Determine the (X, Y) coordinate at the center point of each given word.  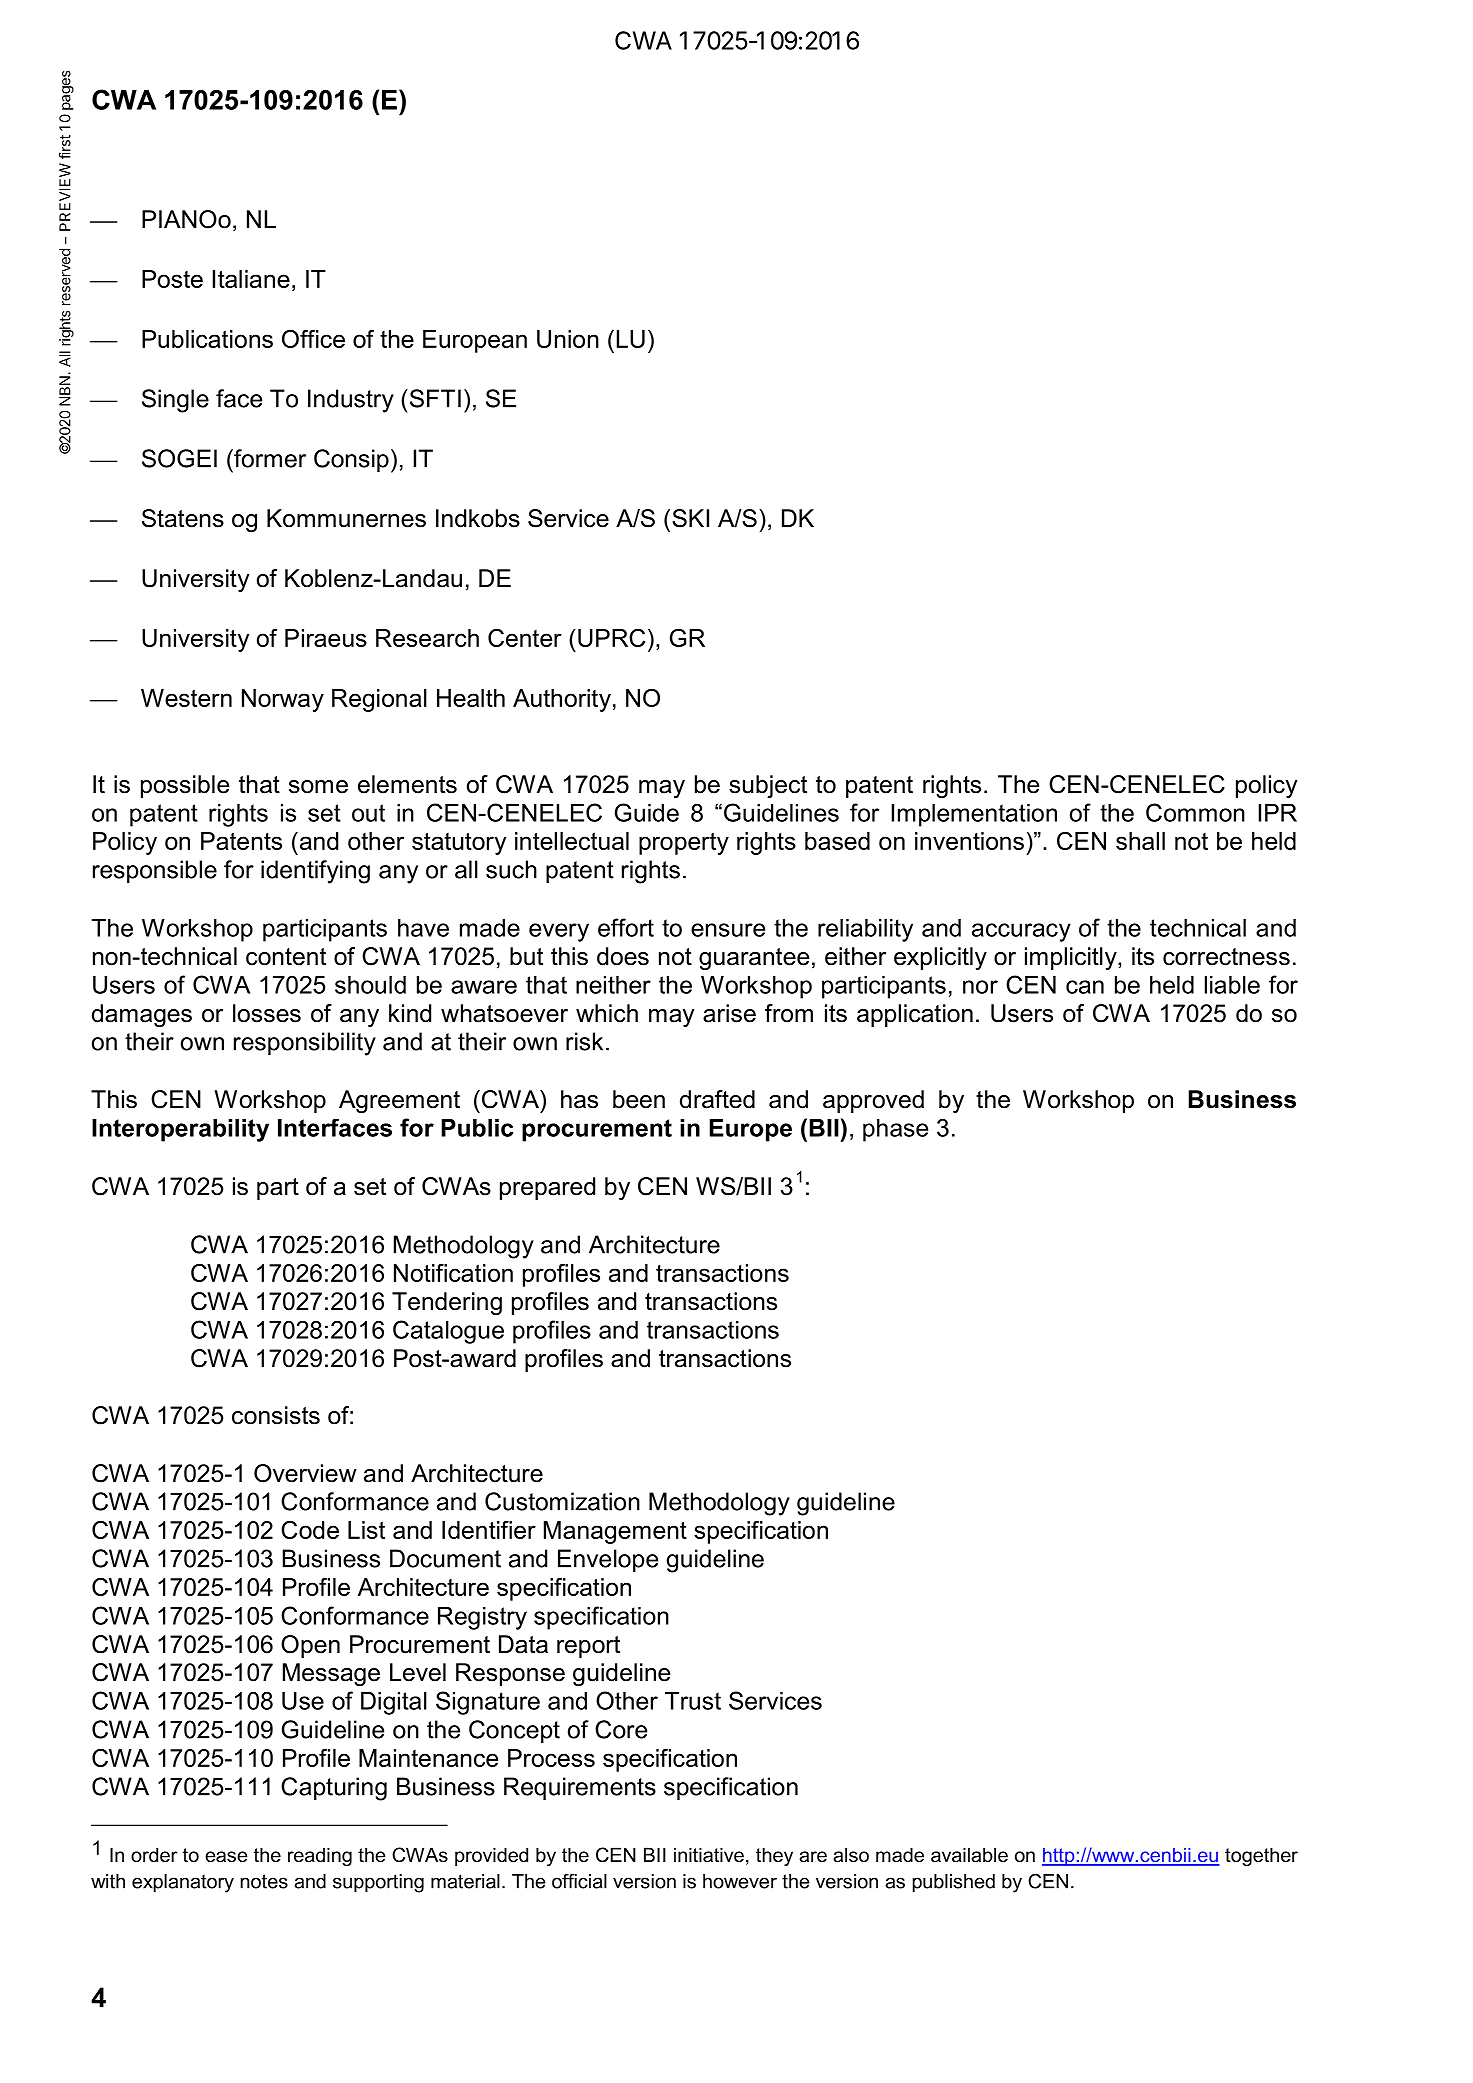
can (1085, 987)
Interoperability (180, 1130)
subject (768, 786)
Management (615, 1532)
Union (568, 339)
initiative (709, 1854)
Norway (283, 700)
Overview (305, 1473)
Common (1195, 812)
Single (175, 401)
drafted (717, 1099)
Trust (693, 1701)
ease (226, 1857)
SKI (690, 518)
